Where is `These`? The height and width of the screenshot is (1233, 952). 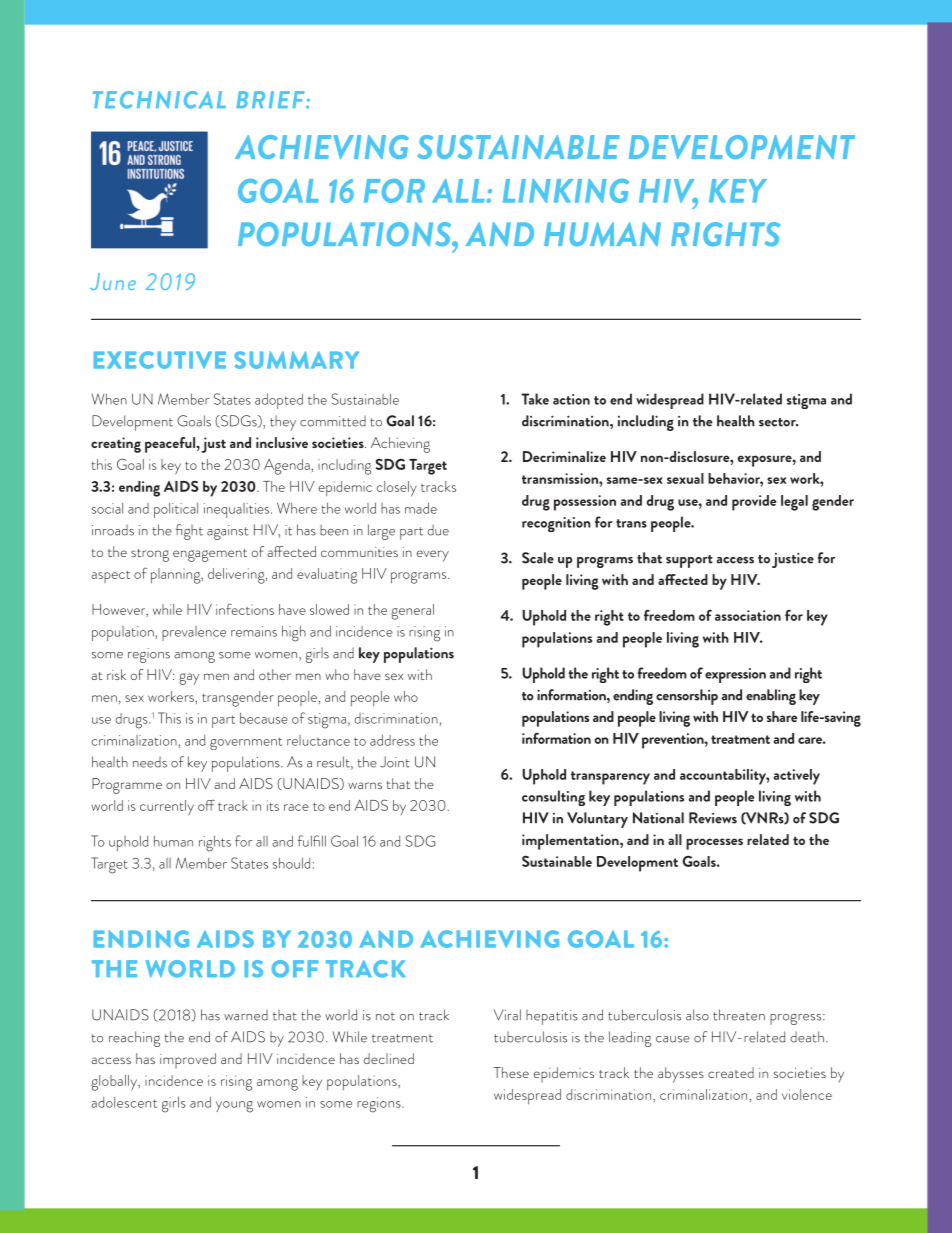
These is located at coordinates (511, 1072).
